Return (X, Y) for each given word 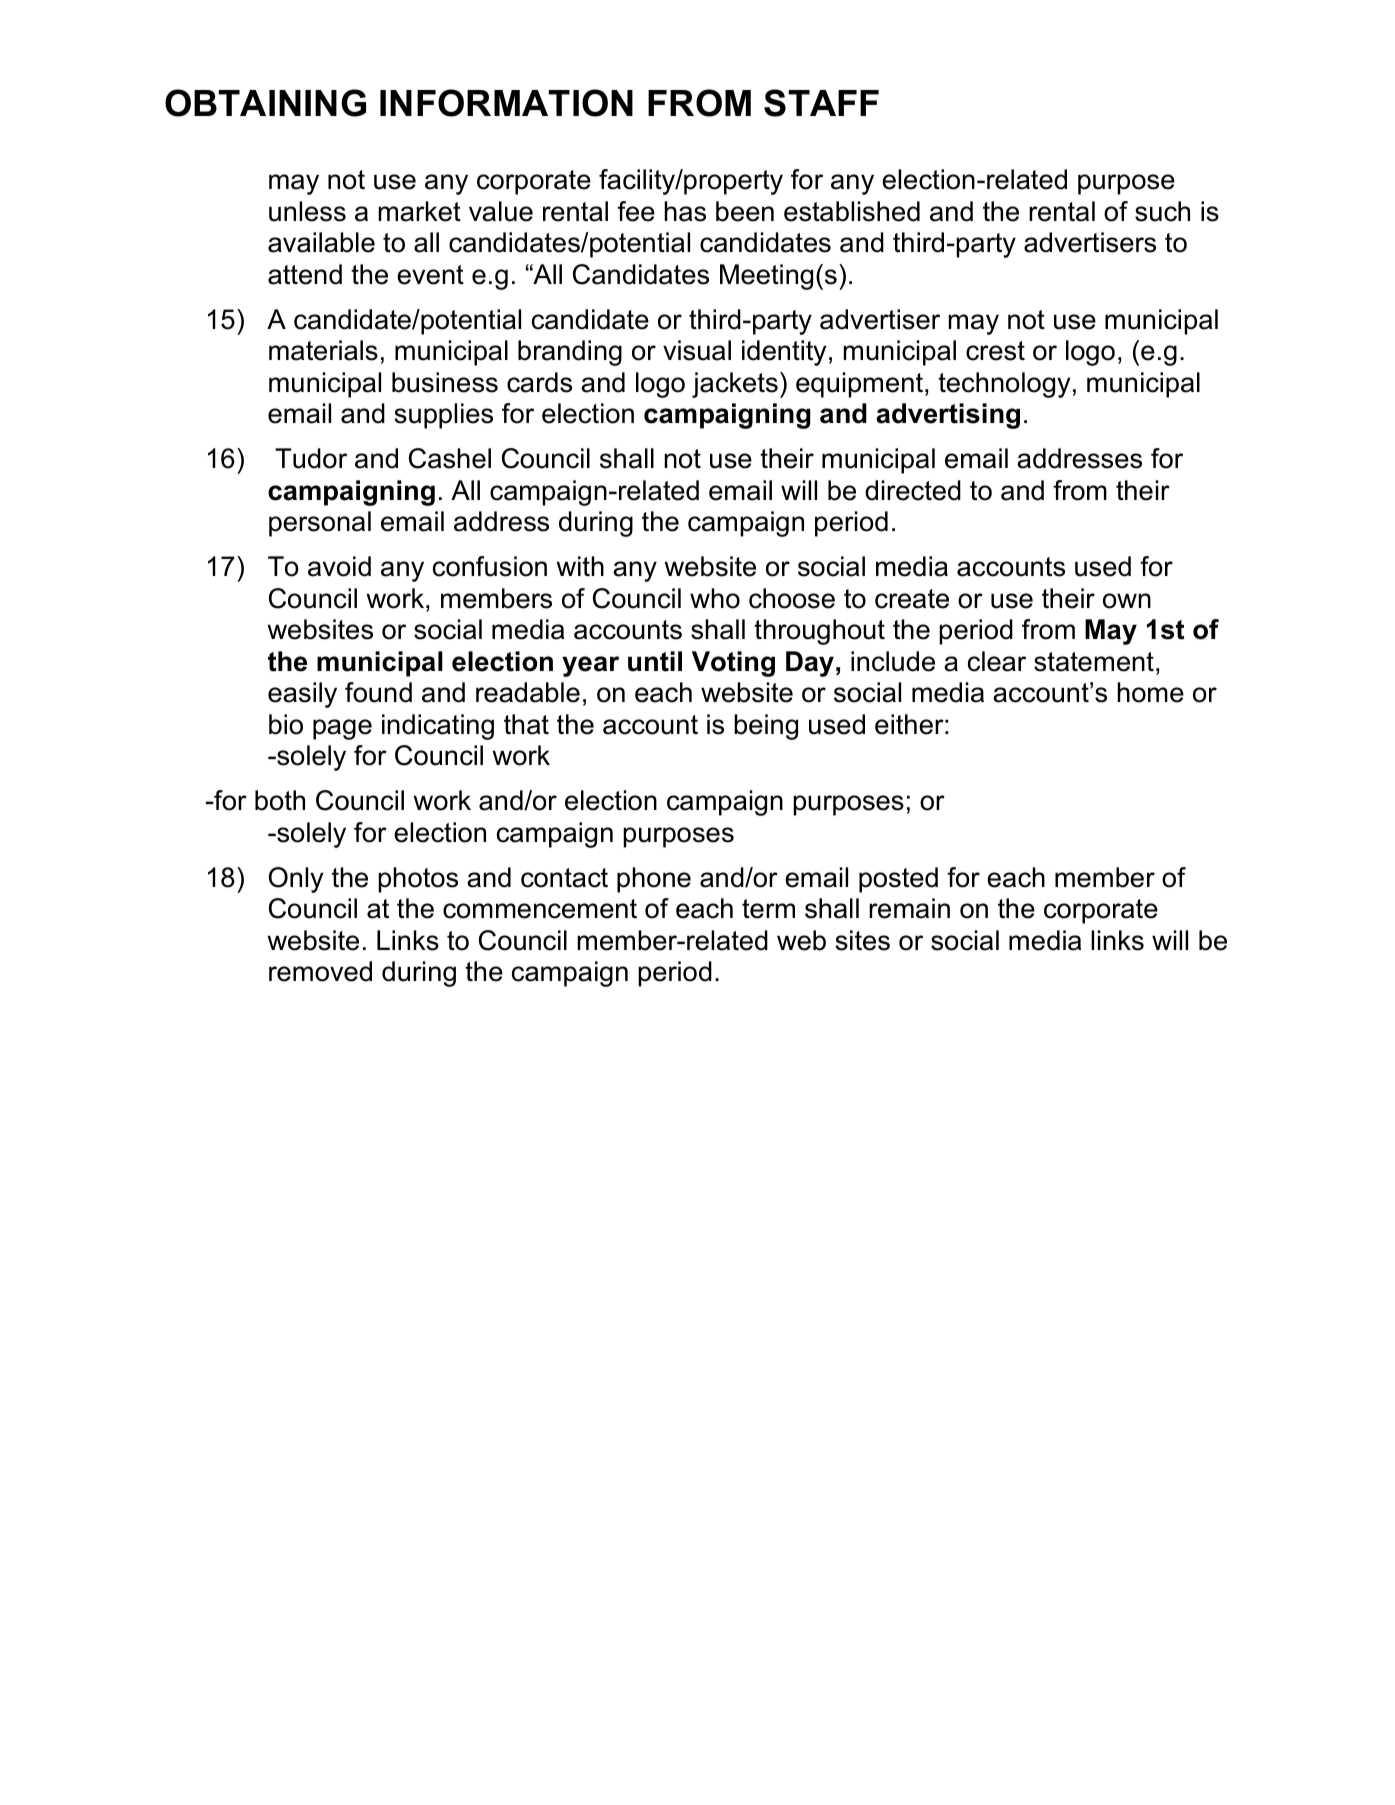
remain (909, 908)
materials (323, 350)
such (1162, 211)
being (766, 727)
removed (320, 971)
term (768, 909)
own (1127, 601)
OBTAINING (265, 103)
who (715, 598)
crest (995, 351)
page (342, 729)
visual (697, 350)
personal (320, 524)
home (1150, 692)
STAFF (821, 103)
